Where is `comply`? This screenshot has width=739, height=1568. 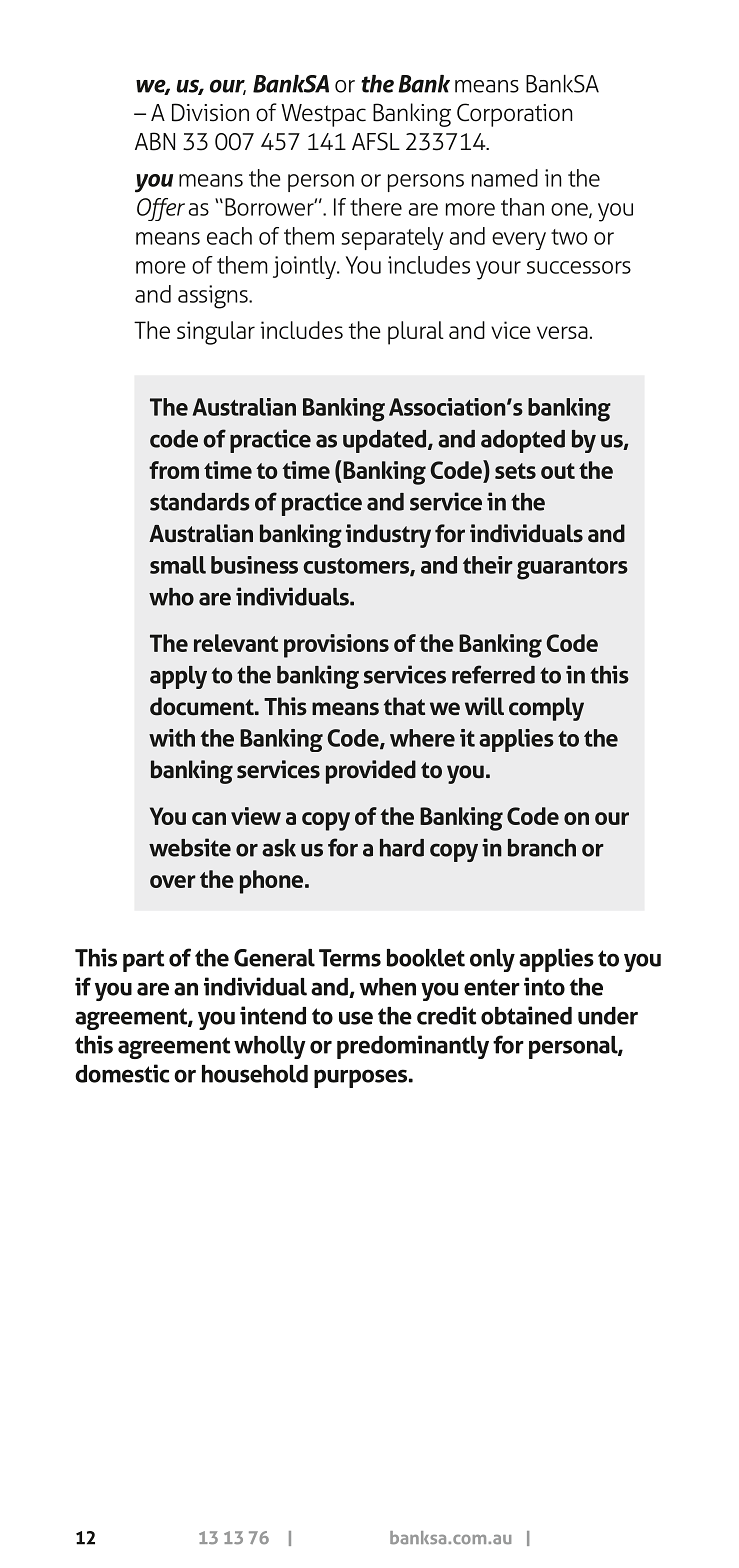 comply is located at coordinates (546, 709).
